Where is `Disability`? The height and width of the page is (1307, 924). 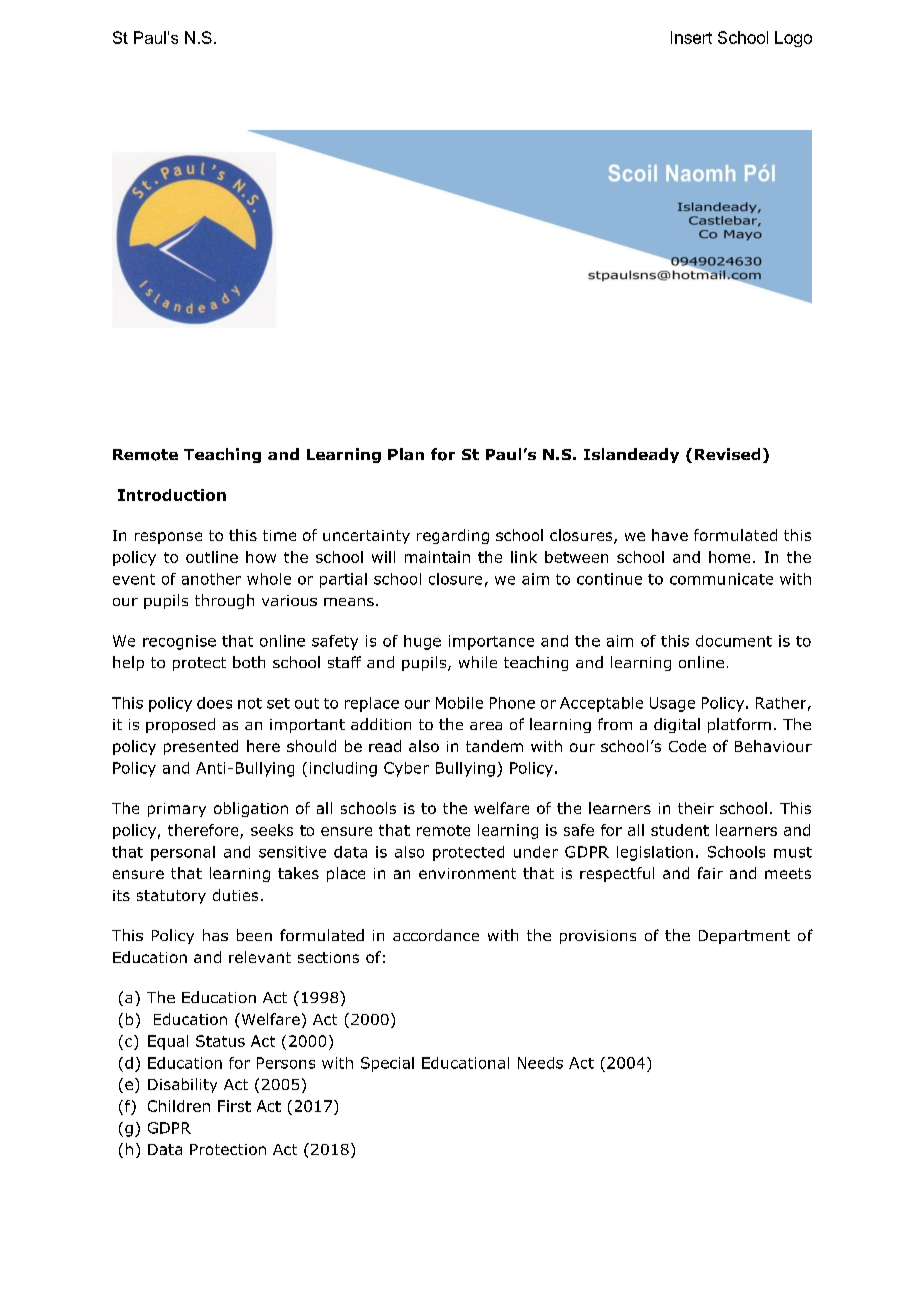 Disability is located at coordinates (182, 1085).
